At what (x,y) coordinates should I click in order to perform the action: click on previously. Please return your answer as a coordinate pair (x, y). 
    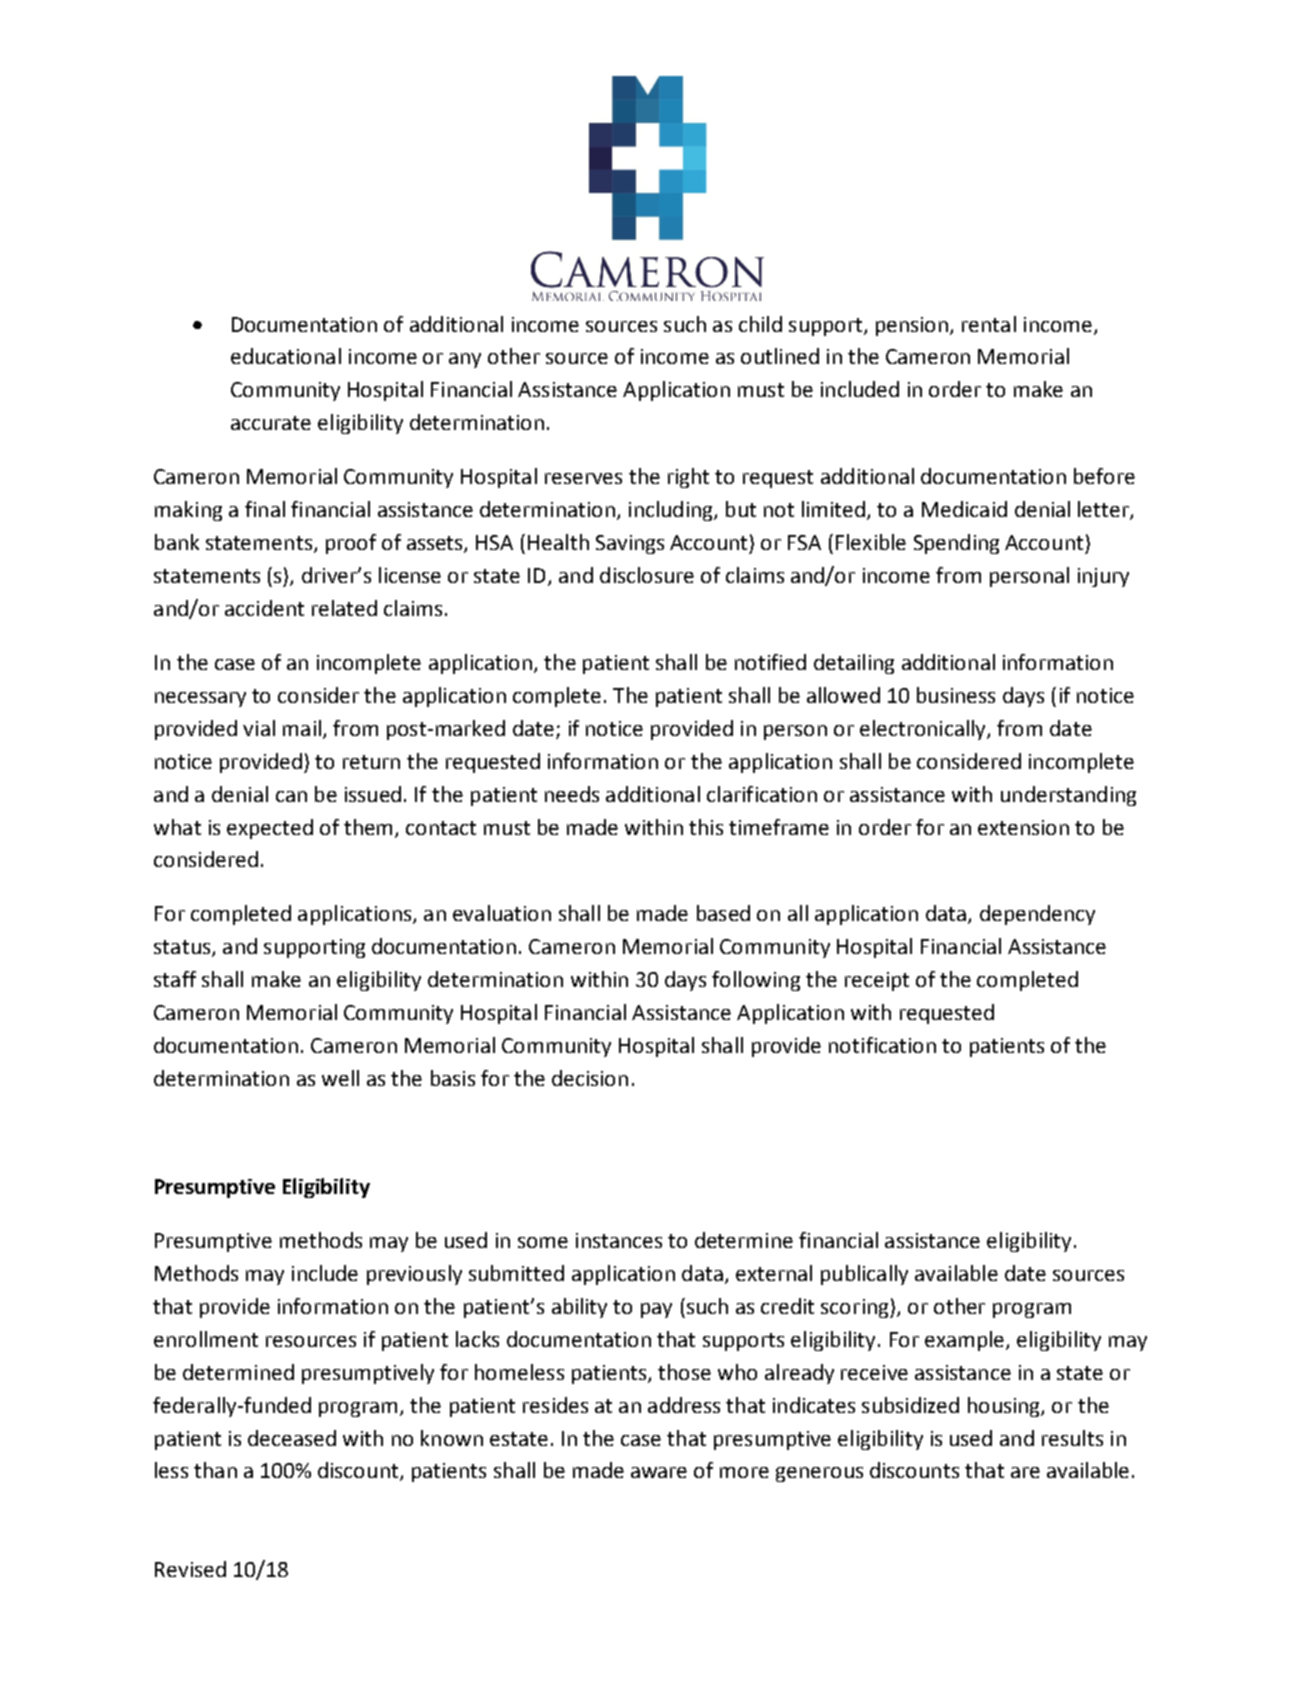
    Looking at the image, I should click on (414, 1275).
